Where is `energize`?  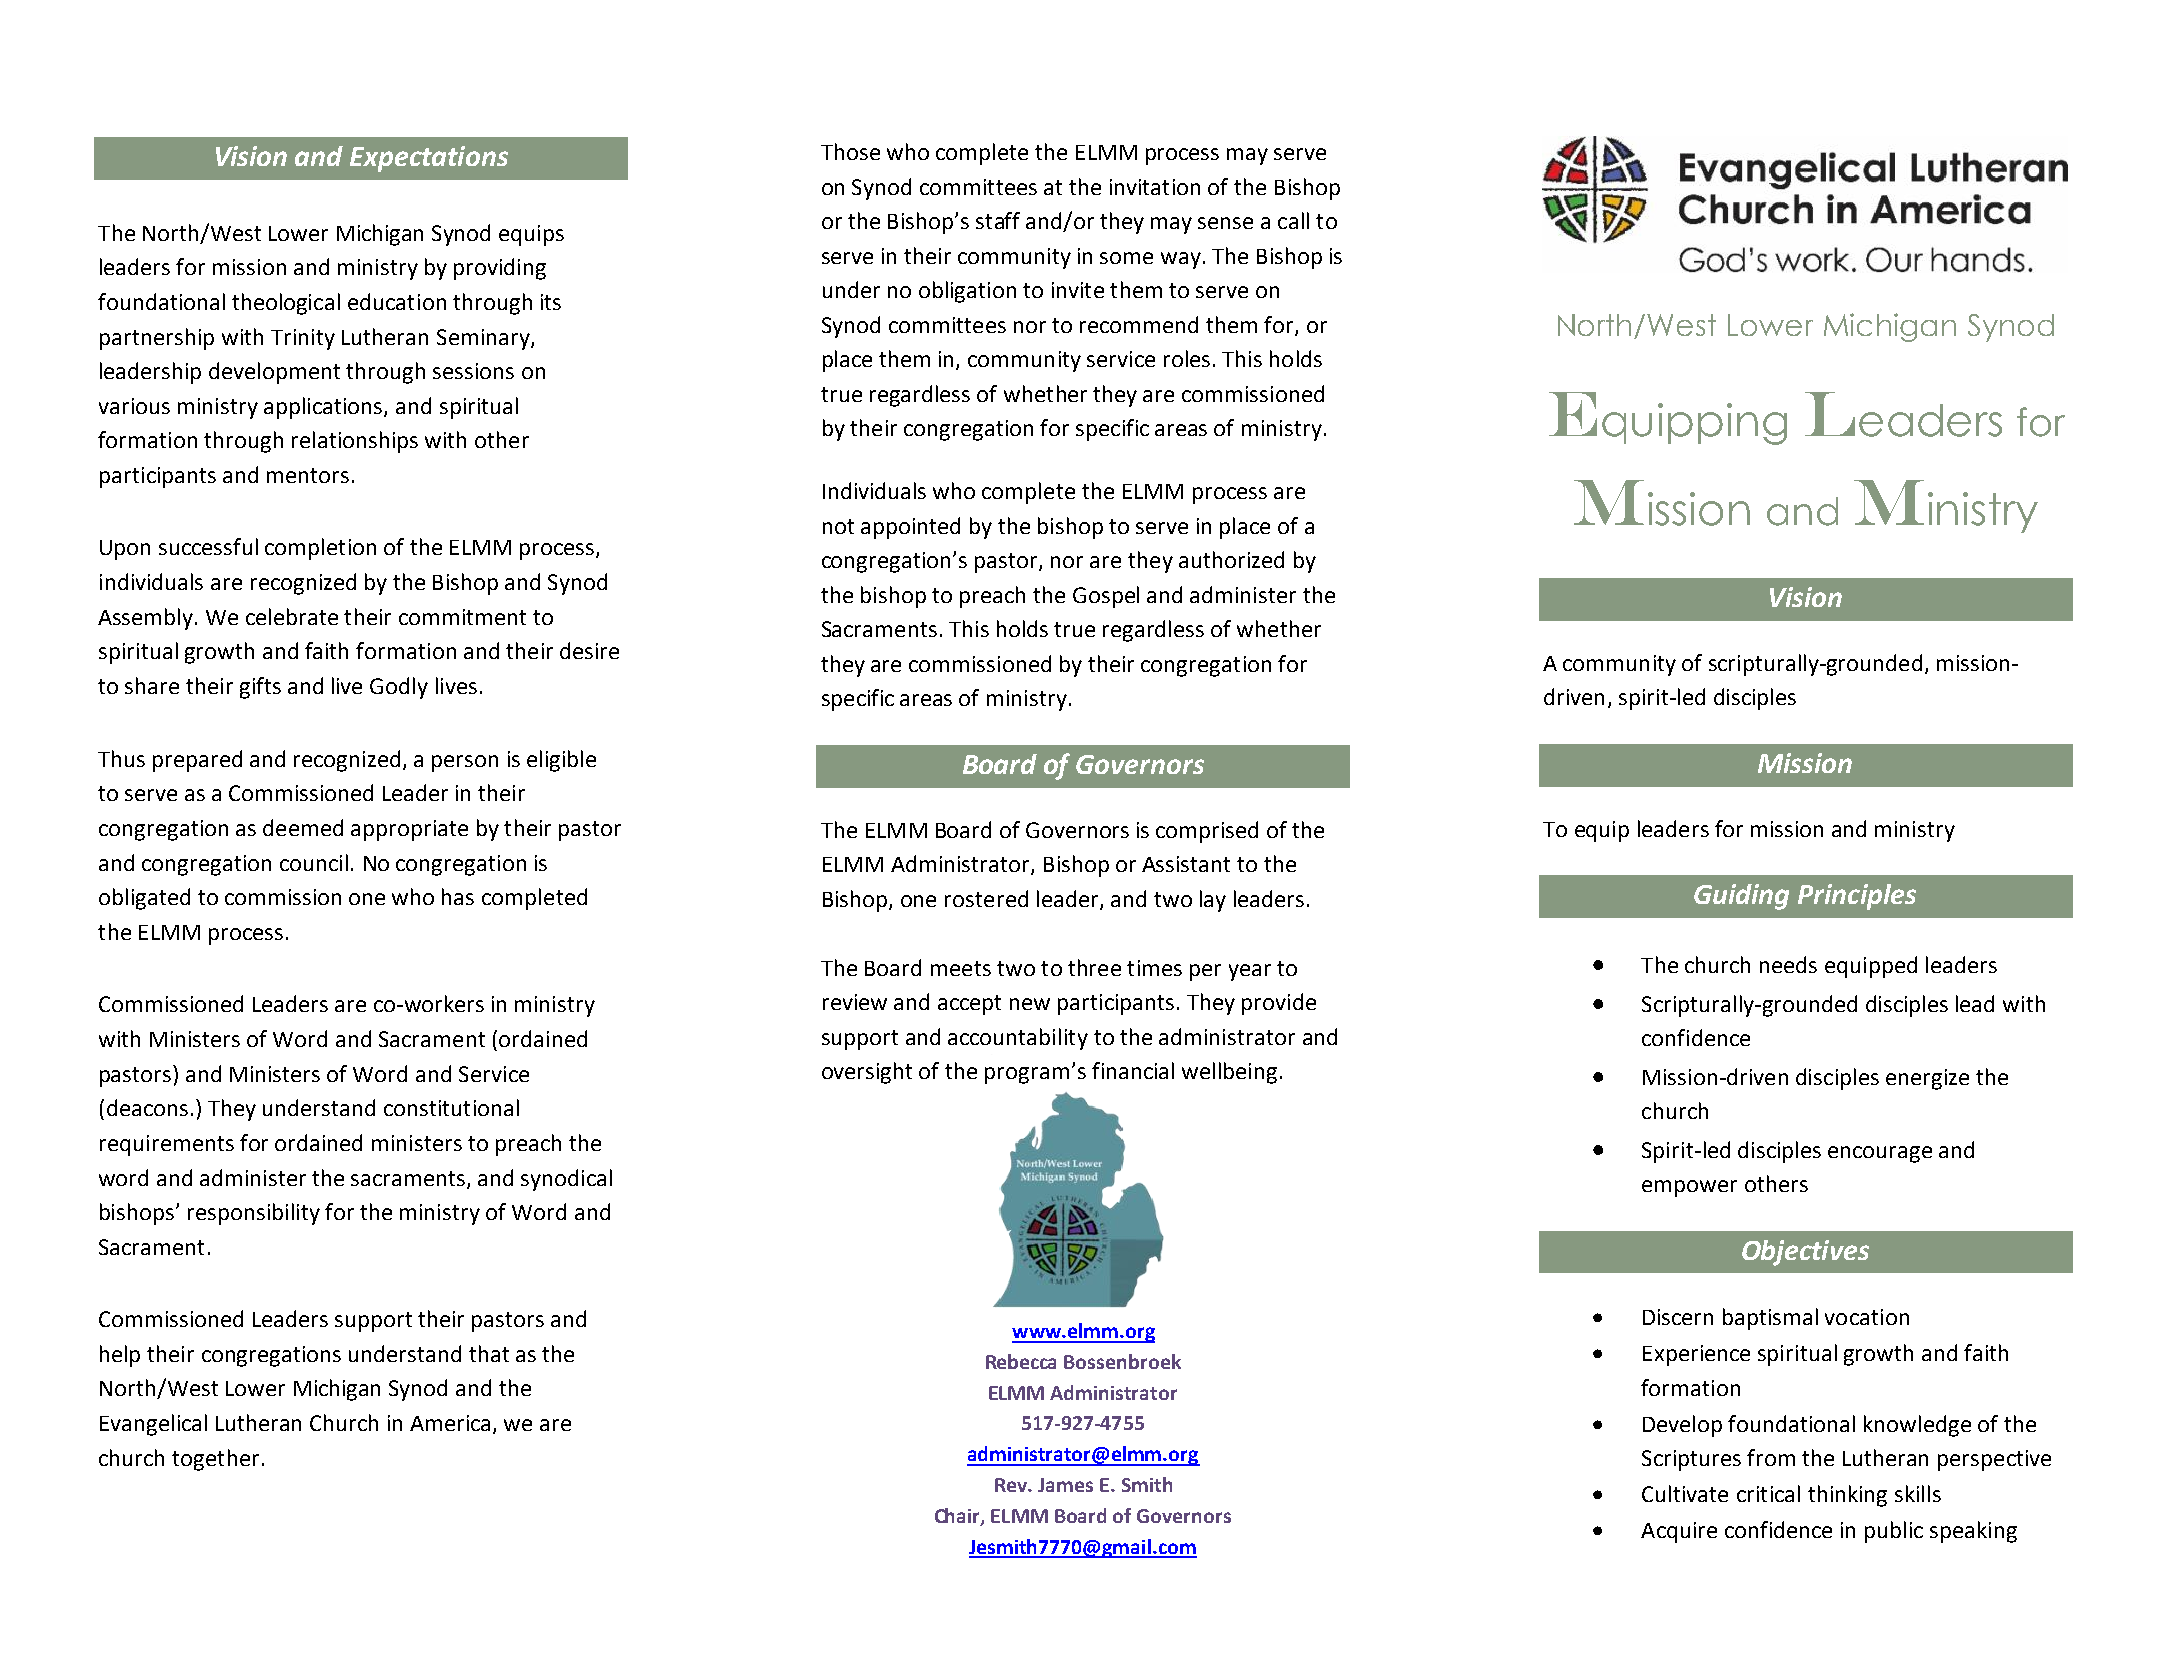
energize is located at coordinates (1927, 1079).
